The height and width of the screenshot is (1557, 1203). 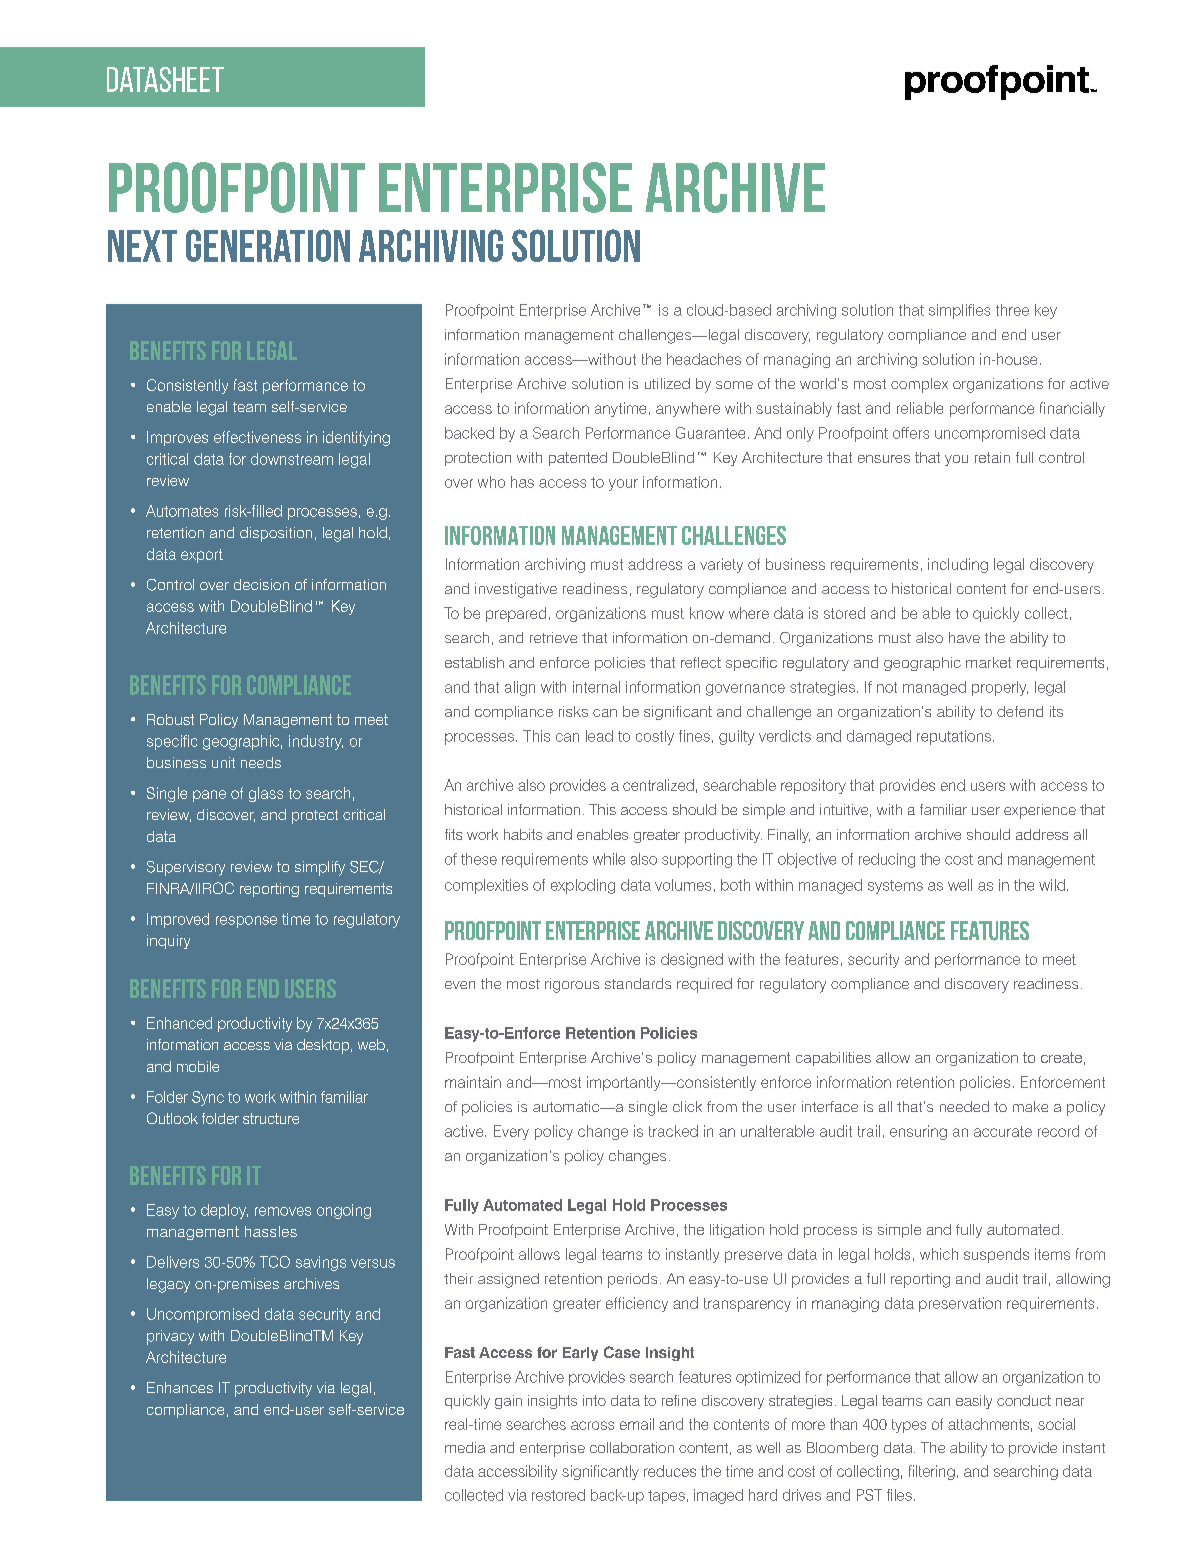 I want to click on decision, so click(x=261, y=584).
